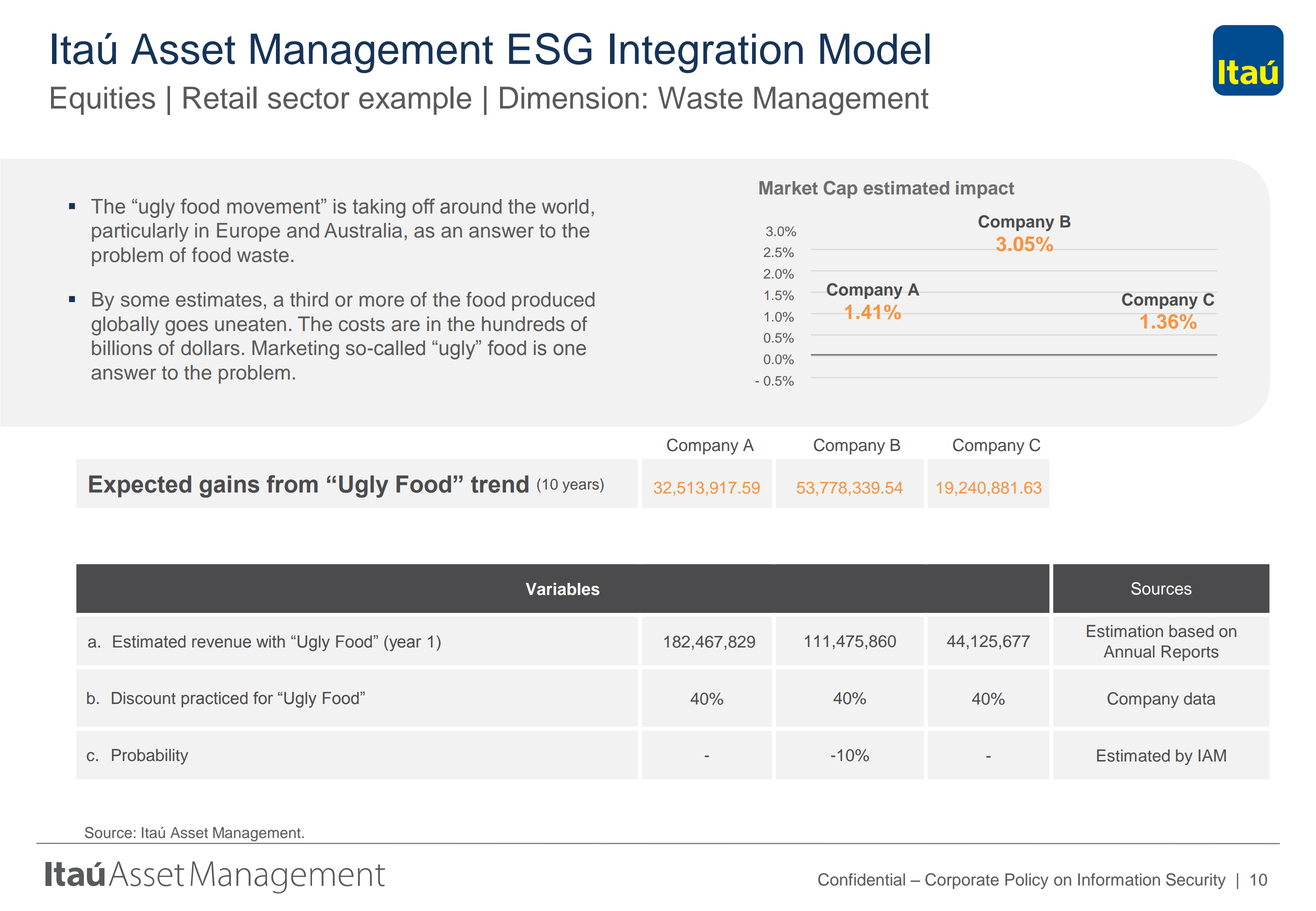  Describe the element at coordinates (569, 350) in the screenshot. I see `one` at that location.
